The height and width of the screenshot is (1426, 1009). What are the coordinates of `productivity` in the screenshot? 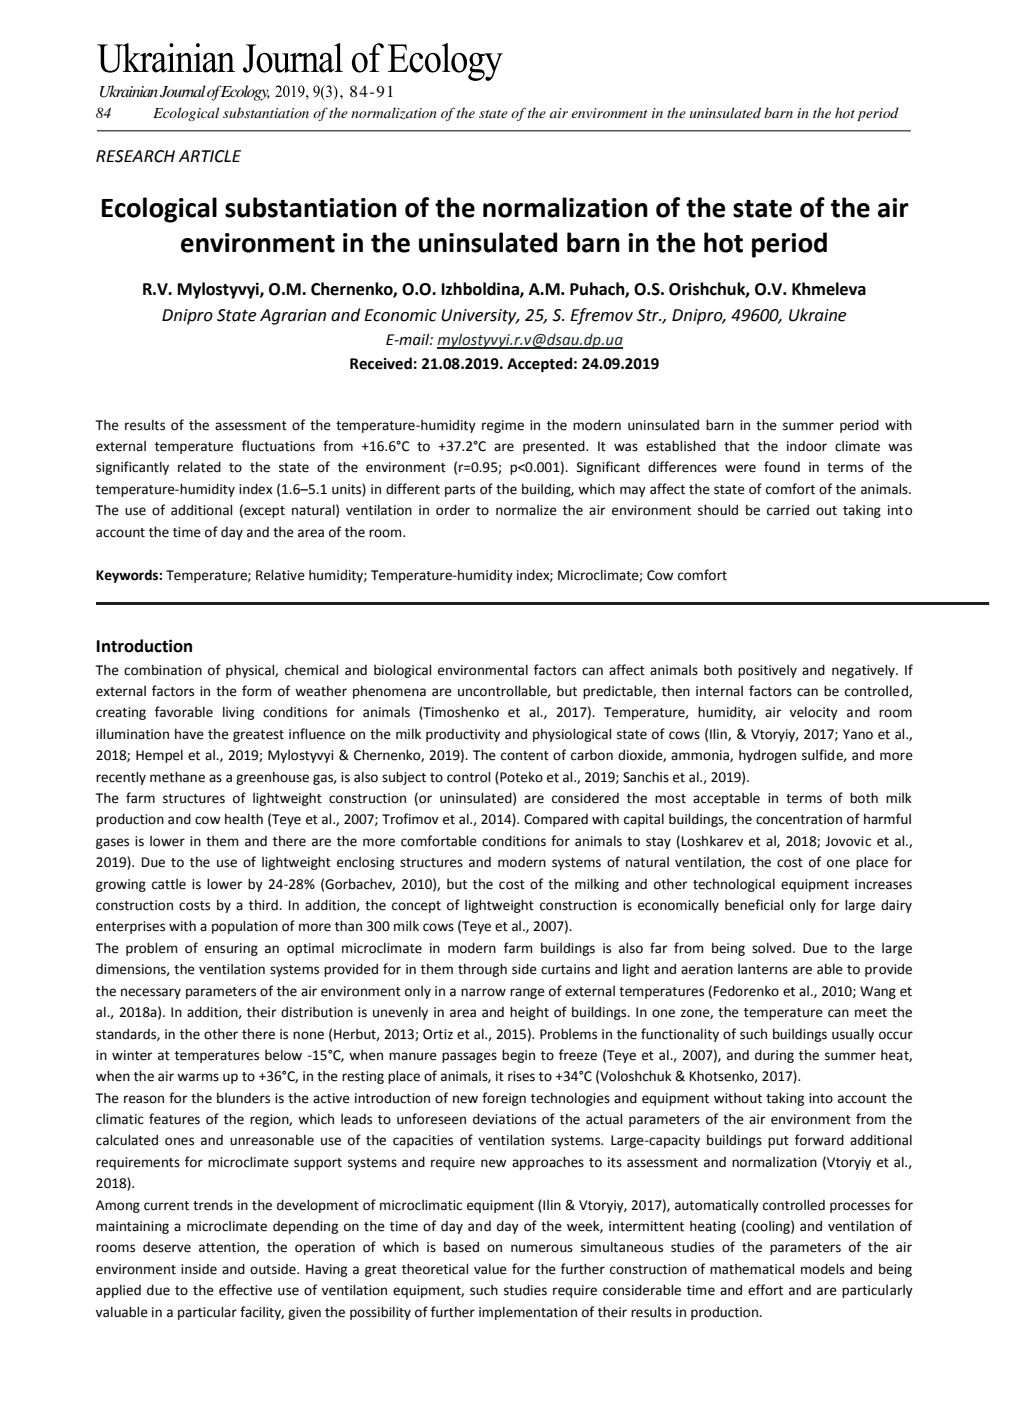 It's located at (463, 735).
